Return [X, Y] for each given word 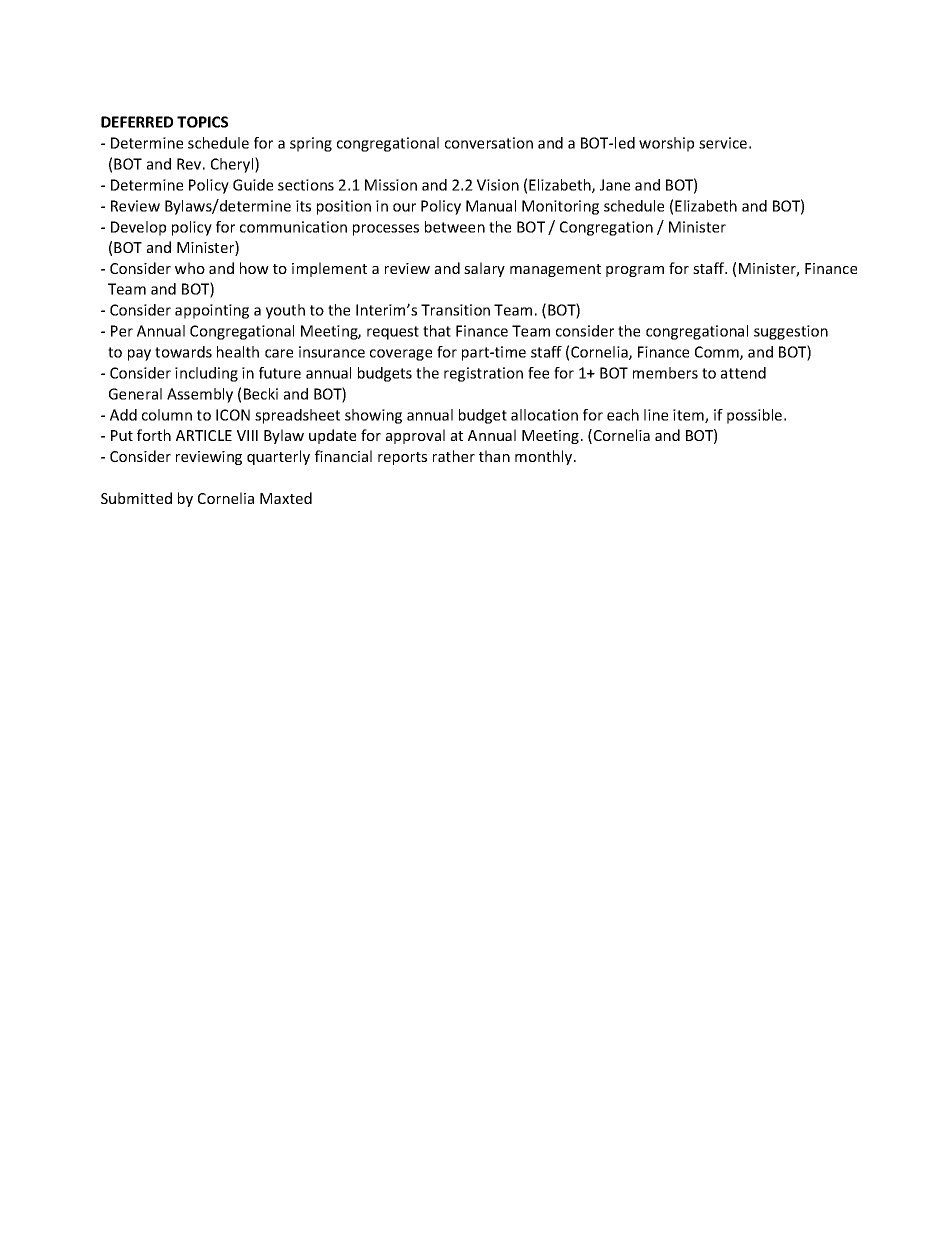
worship [666, 144]
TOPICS [202, 122]
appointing [212, 311]
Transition [455, 310]
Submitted [136, 498]
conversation [489, 143]
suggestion [791, 332]
